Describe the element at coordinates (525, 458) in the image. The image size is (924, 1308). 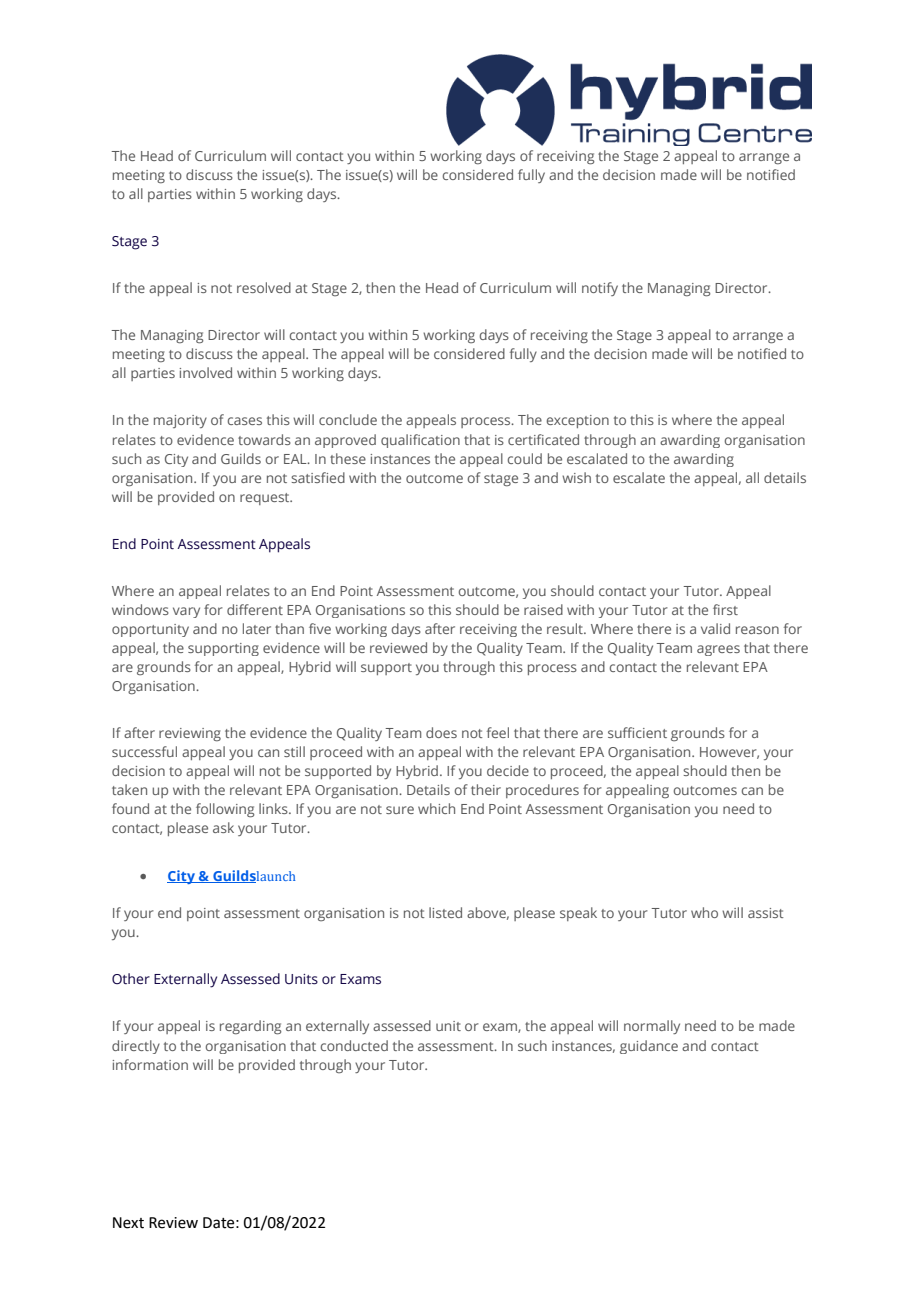
I see `could` at that location.
